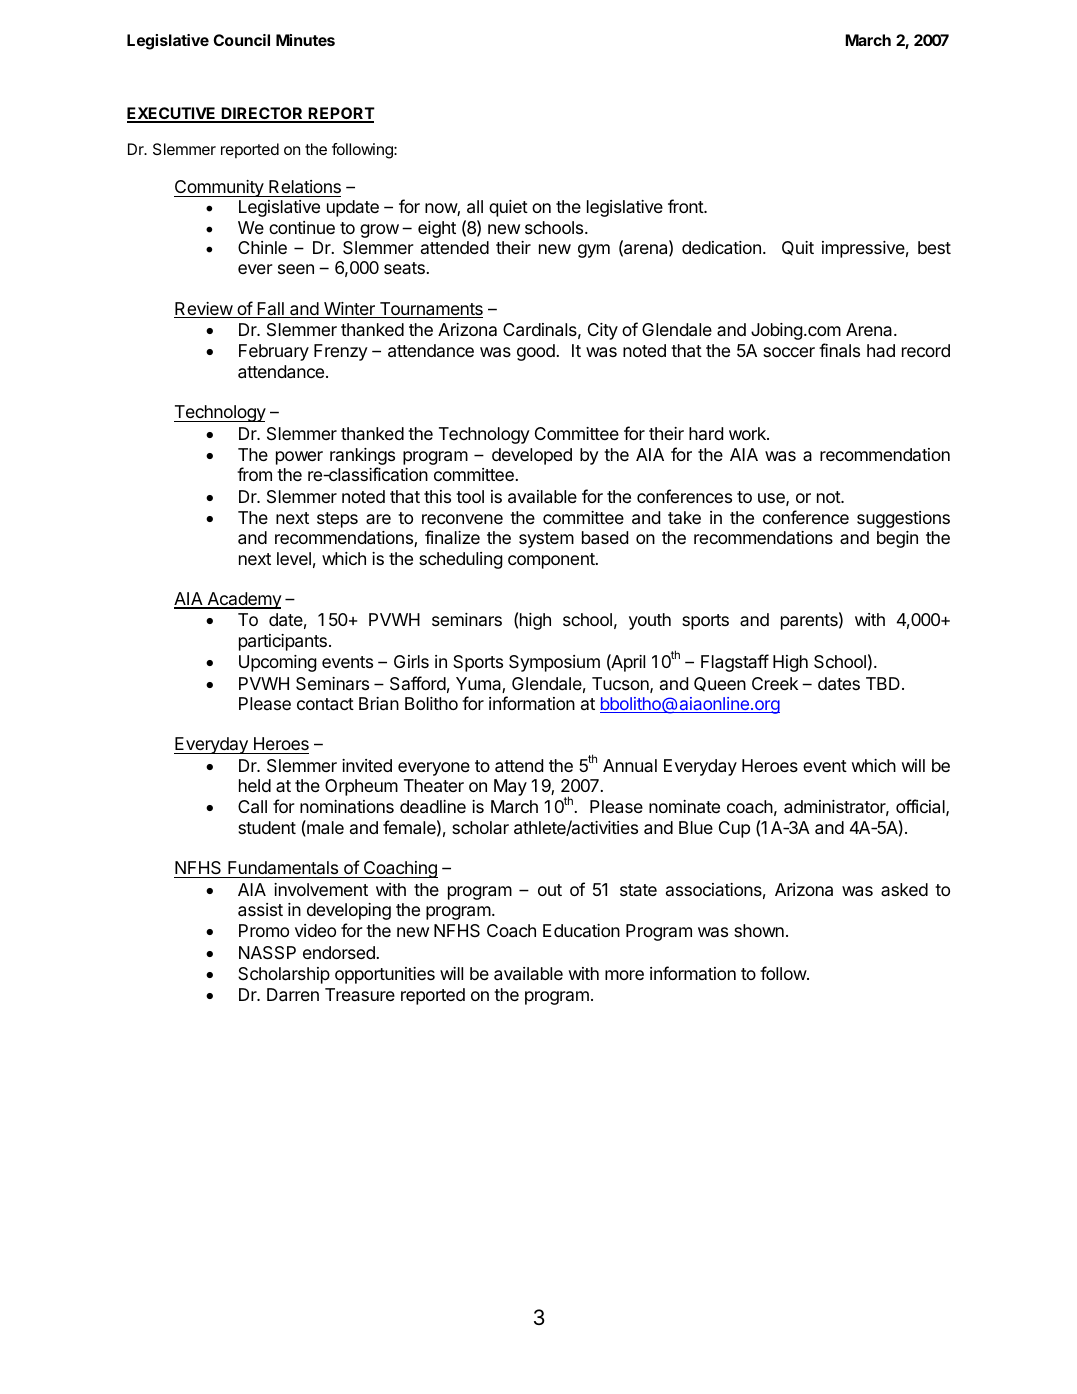 The image size is (1077, 1394). I want to click on good, so click(536, 352).
